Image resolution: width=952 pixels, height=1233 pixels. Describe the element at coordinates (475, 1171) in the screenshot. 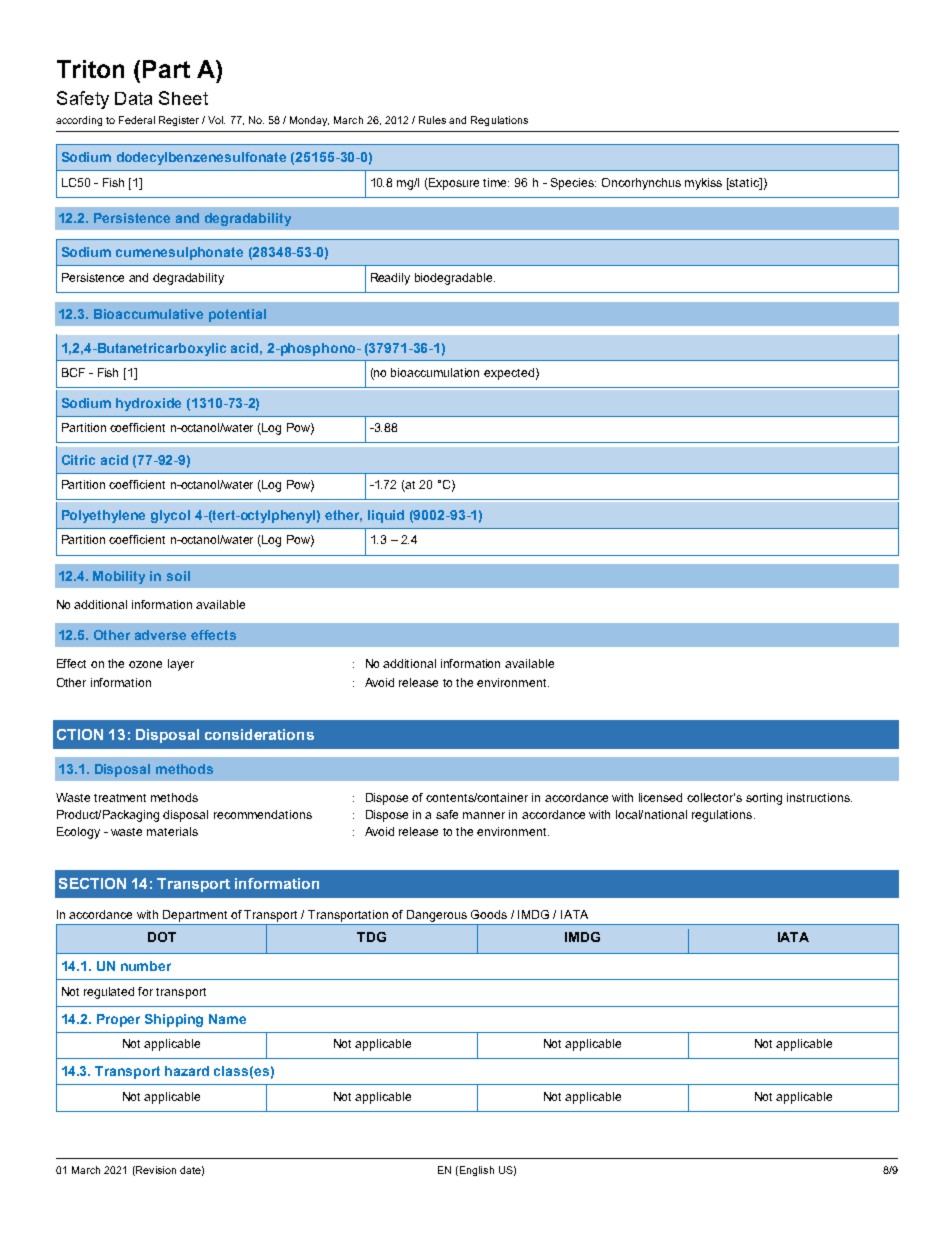

I see `English` at that location.
